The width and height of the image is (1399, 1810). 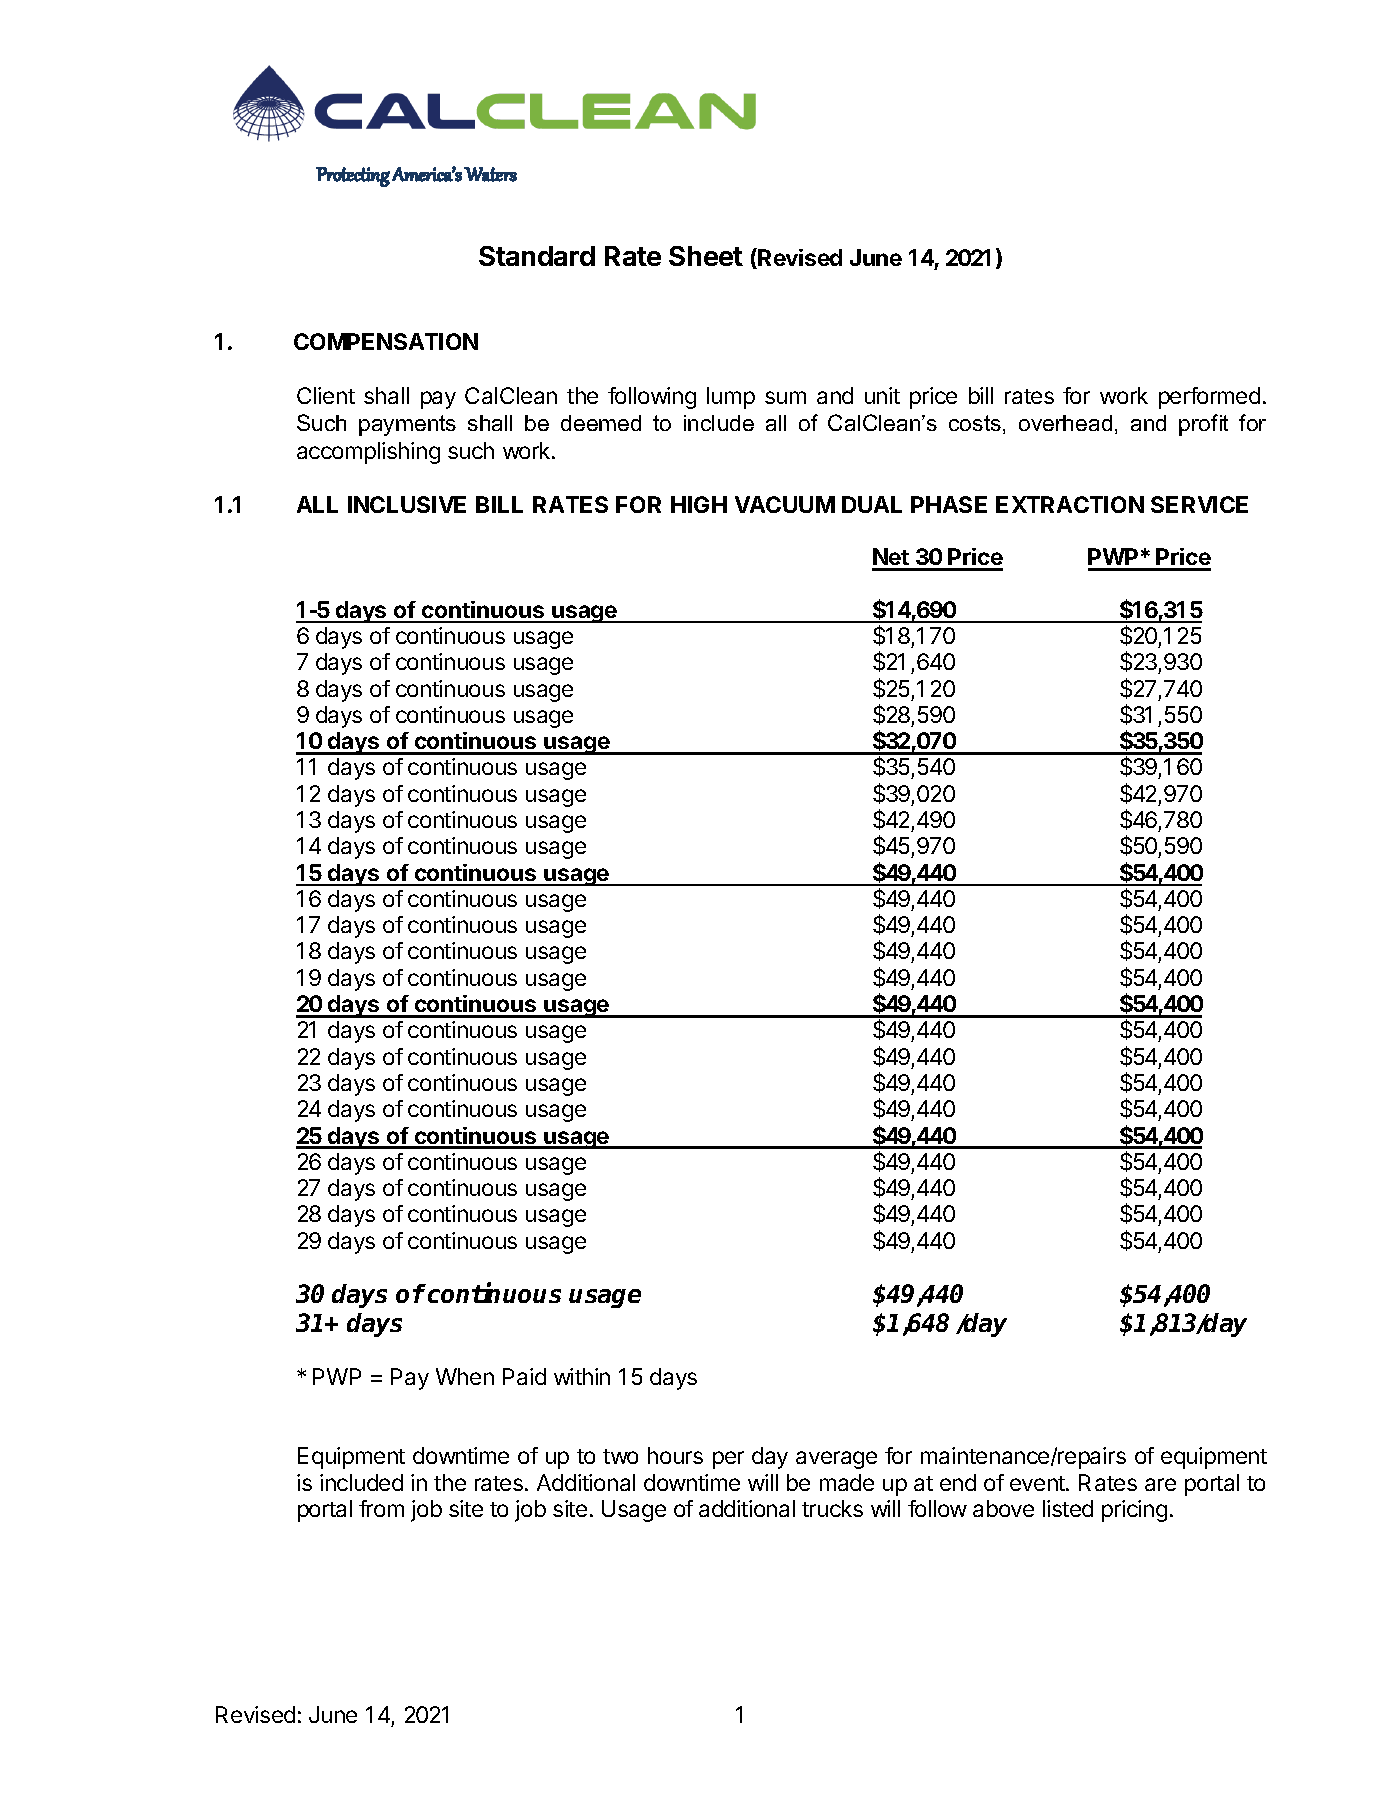 I want to click on HIGH, so click(x=699, y=504).
